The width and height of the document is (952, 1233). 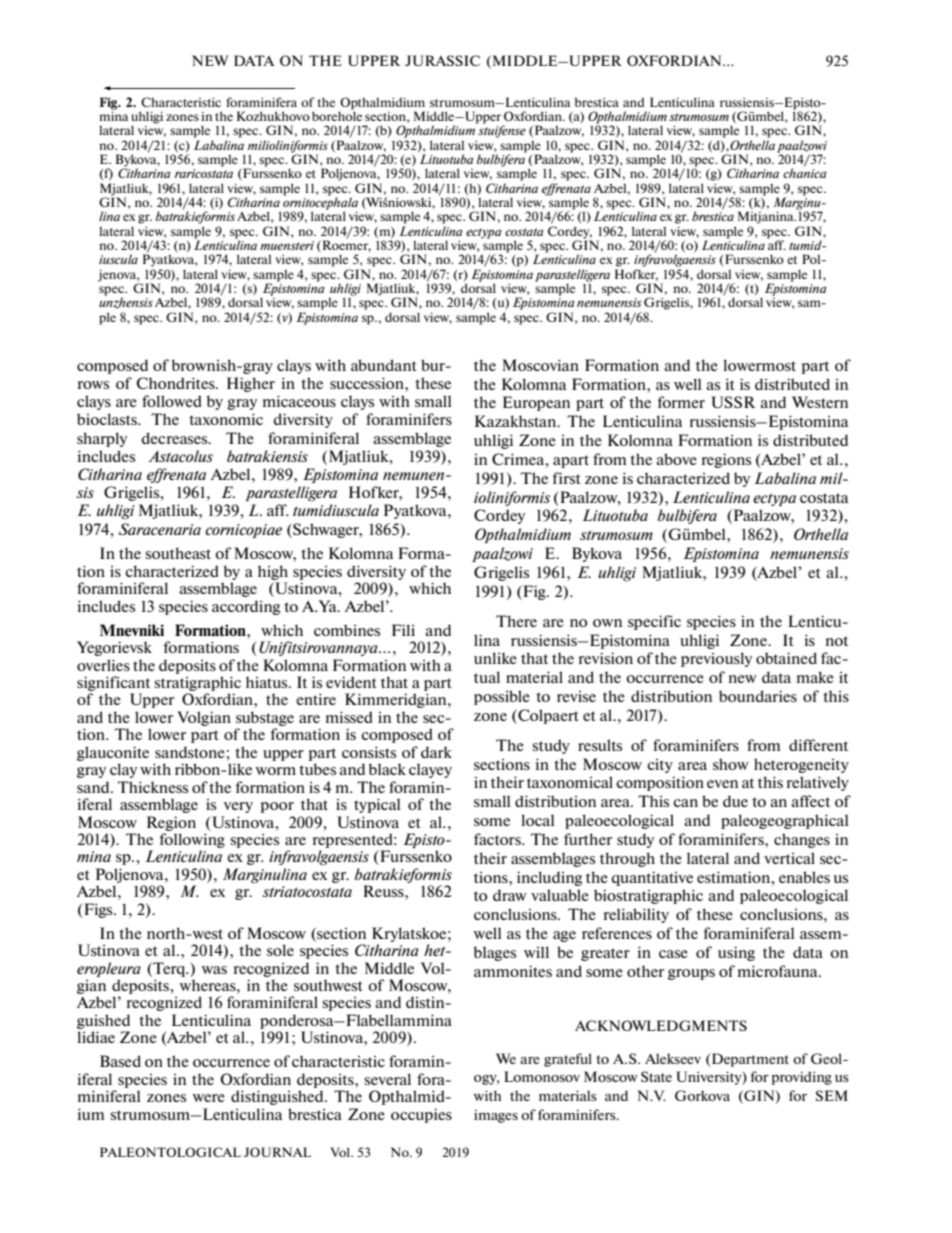 I want to click on above, so click(x=676, y=459).
